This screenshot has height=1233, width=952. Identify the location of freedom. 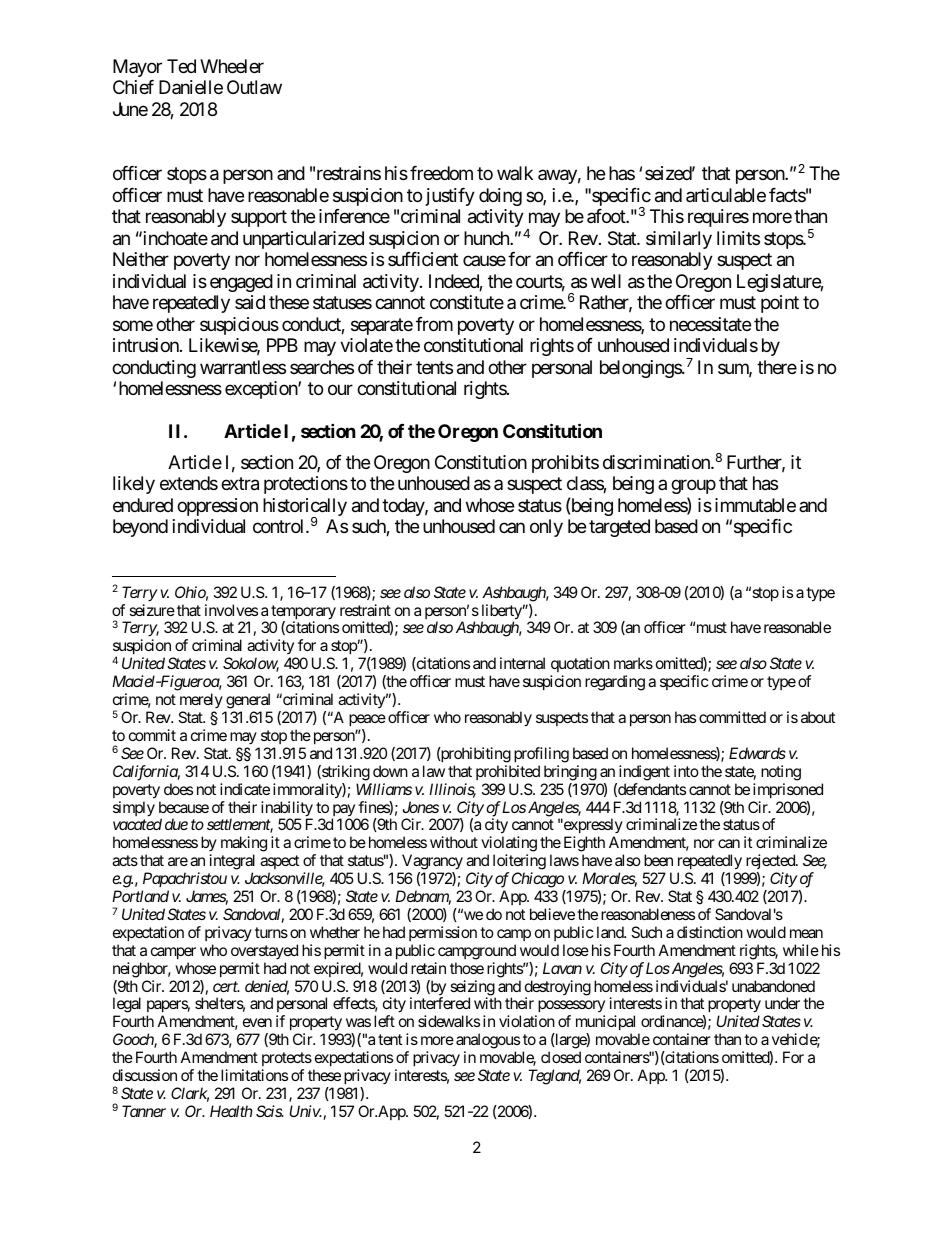
(441, 173).
